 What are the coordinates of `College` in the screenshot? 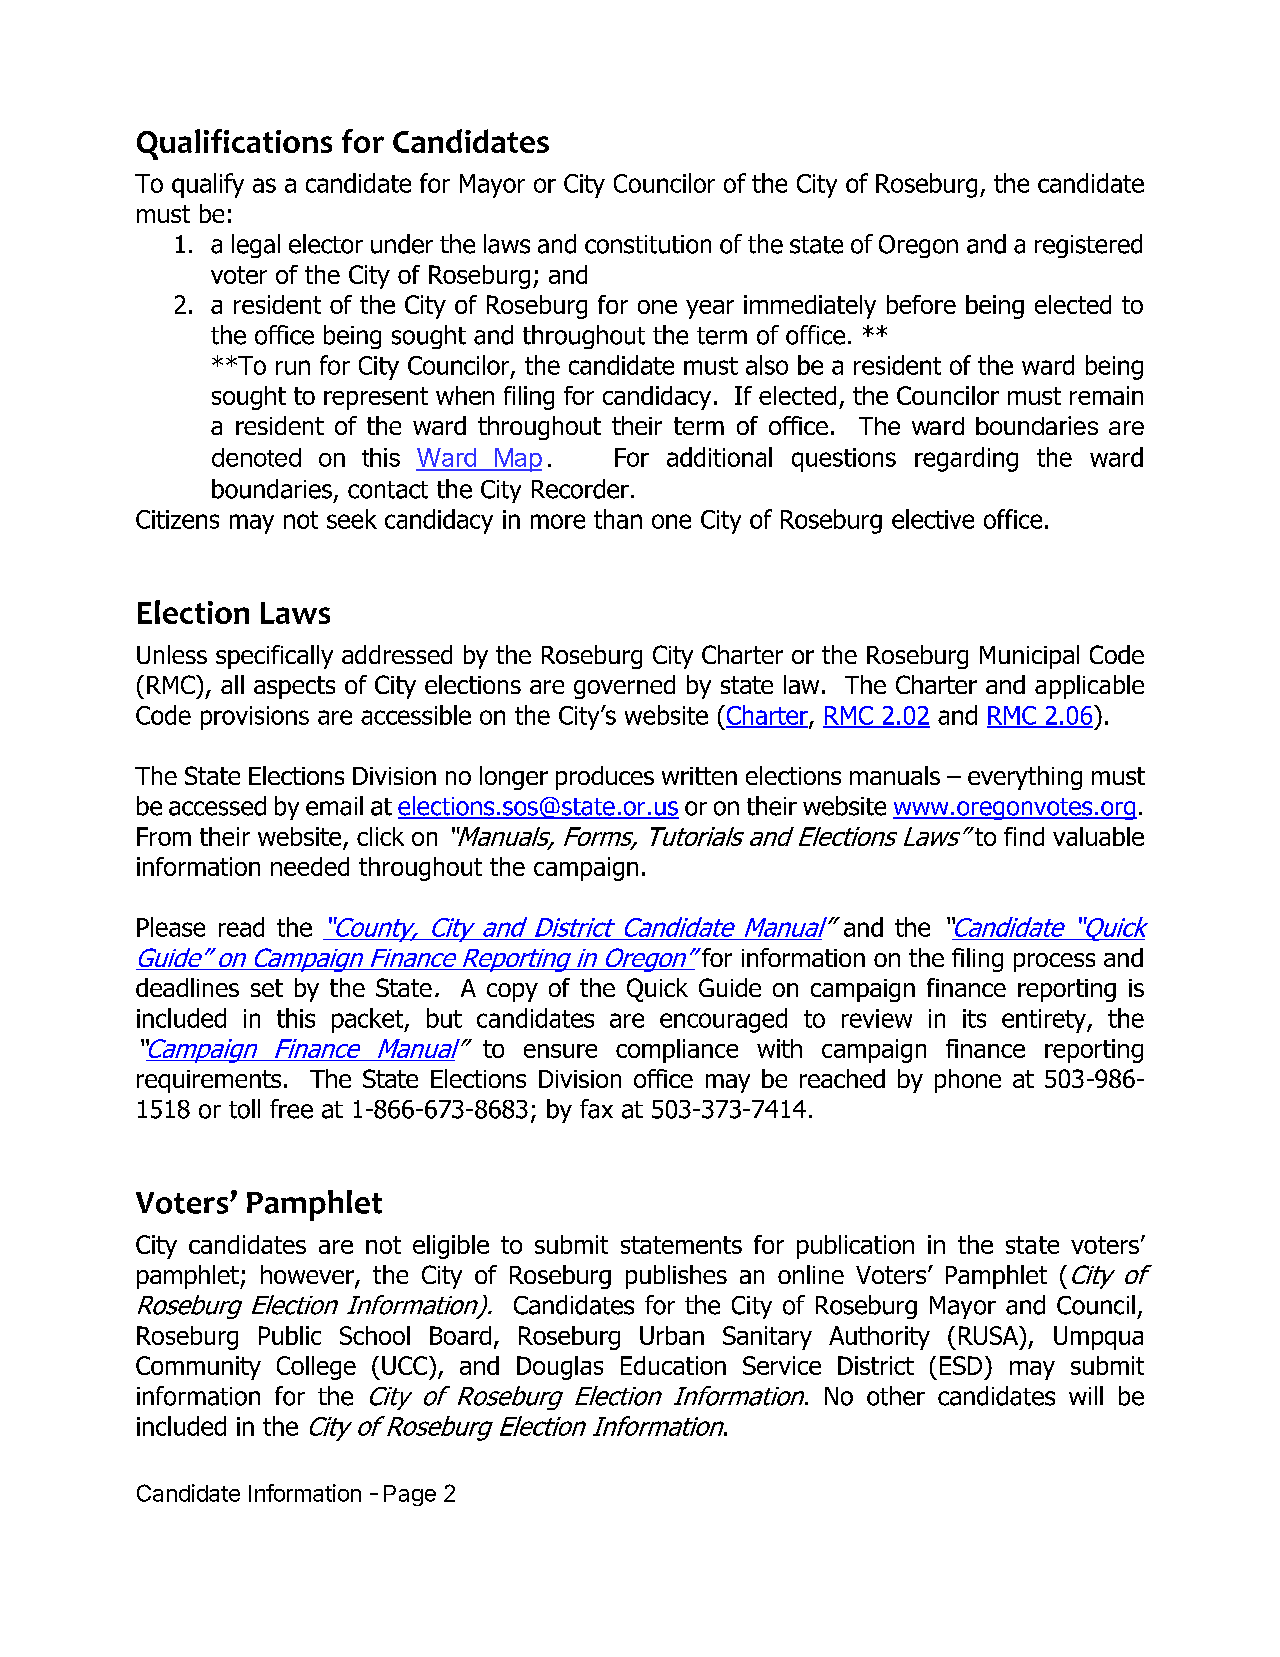 It's located at (316, 1368).
